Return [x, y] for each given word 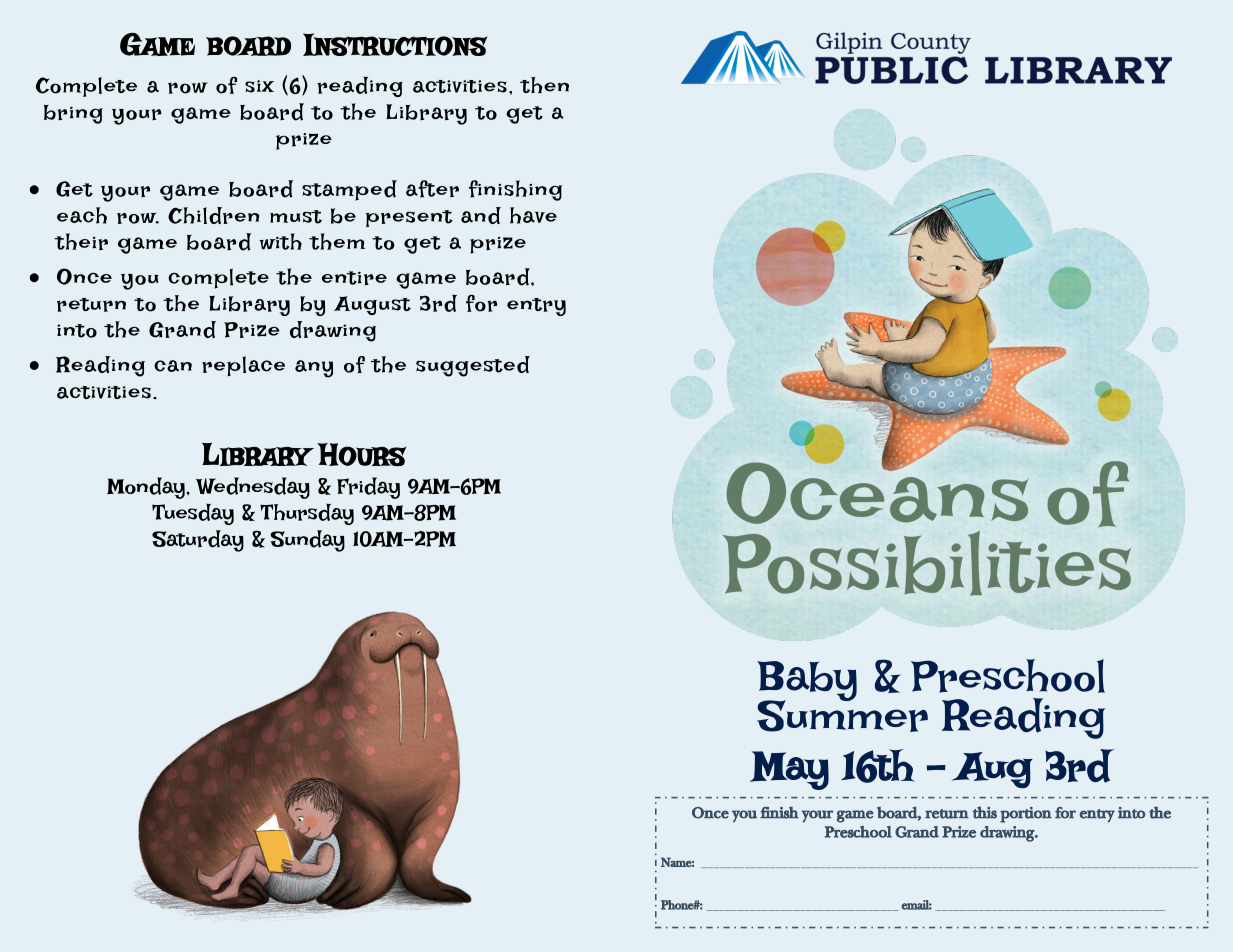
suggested [473, 366]
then [544, 85]
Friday [368, 488]
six [259, 86]
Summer [842, 714]
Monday [147, 488]
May [789, 770]
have [533, 215]
